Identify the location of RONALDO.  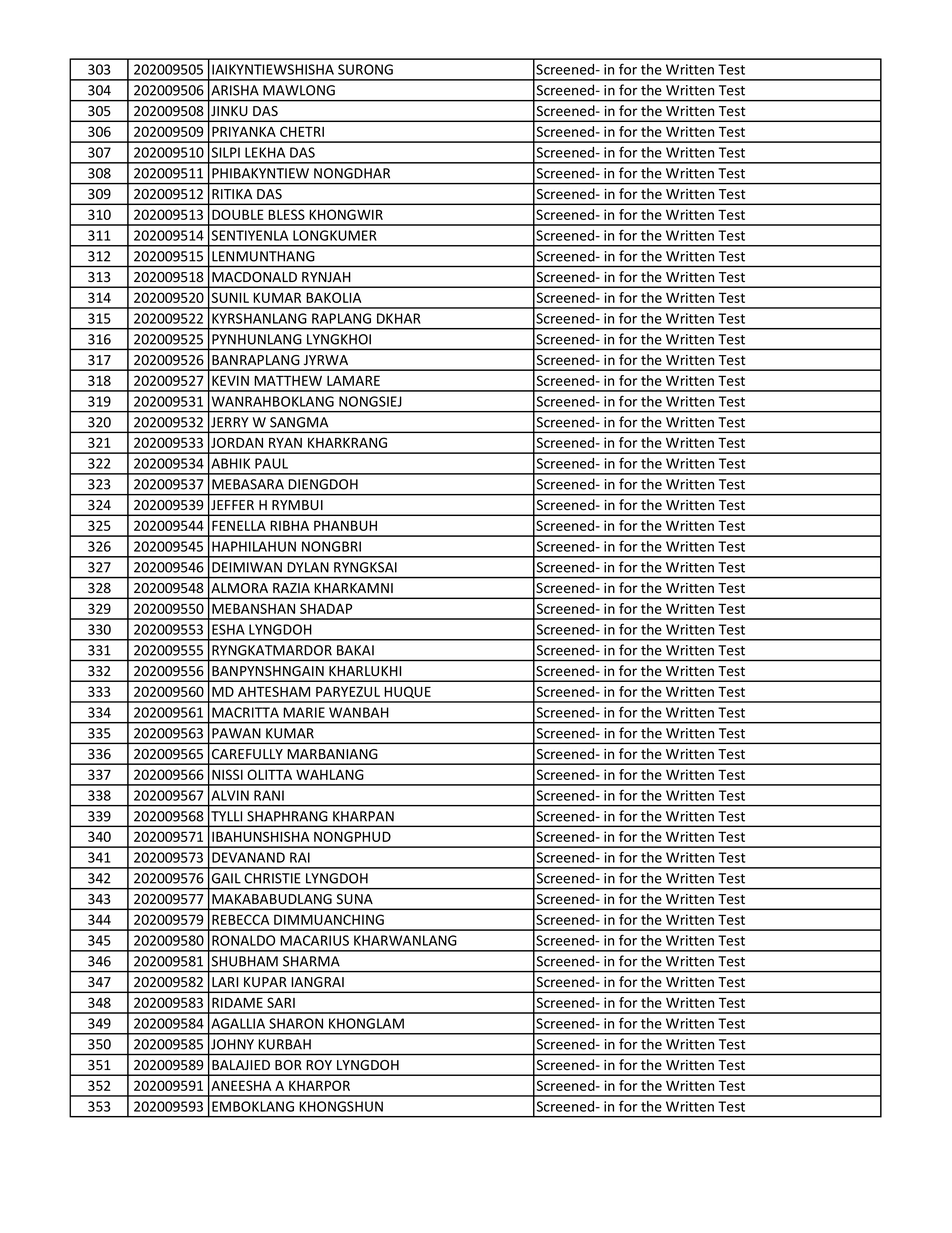
(243, 940).
